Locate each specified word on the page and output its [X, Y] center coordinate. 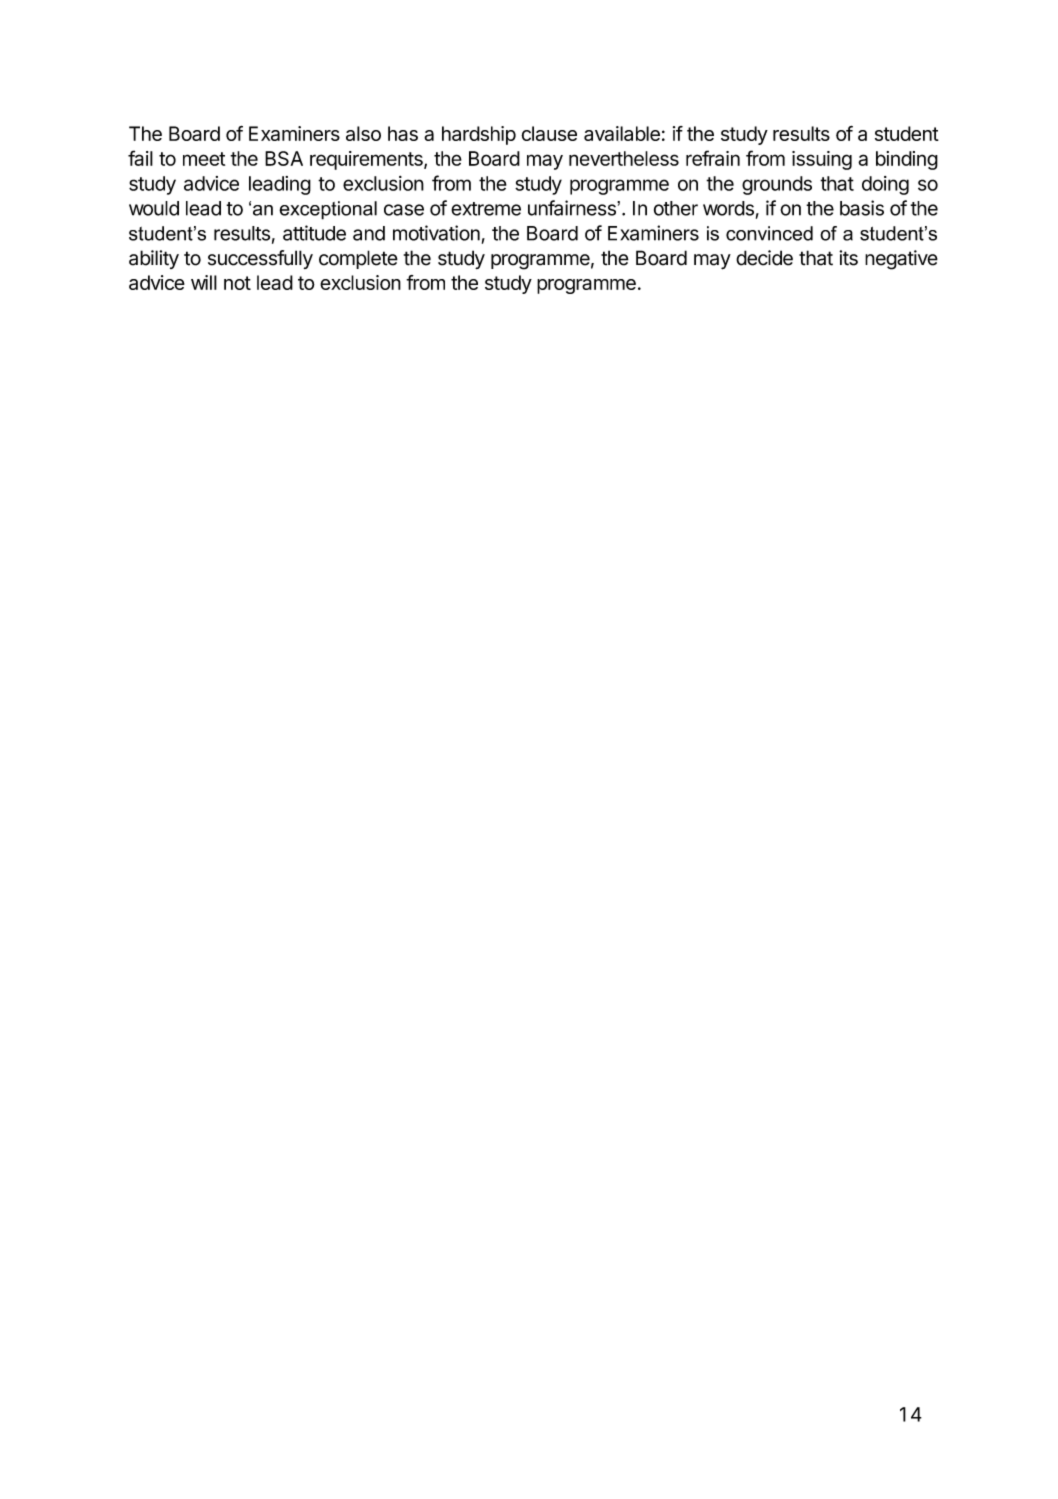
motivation [436, 233]
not [237, 283]
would [154, 208]
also [363, 133]
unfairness [573, 208]
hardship [479, 135]
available [622, 133]
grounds [777, 185]
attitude [314, 233]
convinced [769, 233]
